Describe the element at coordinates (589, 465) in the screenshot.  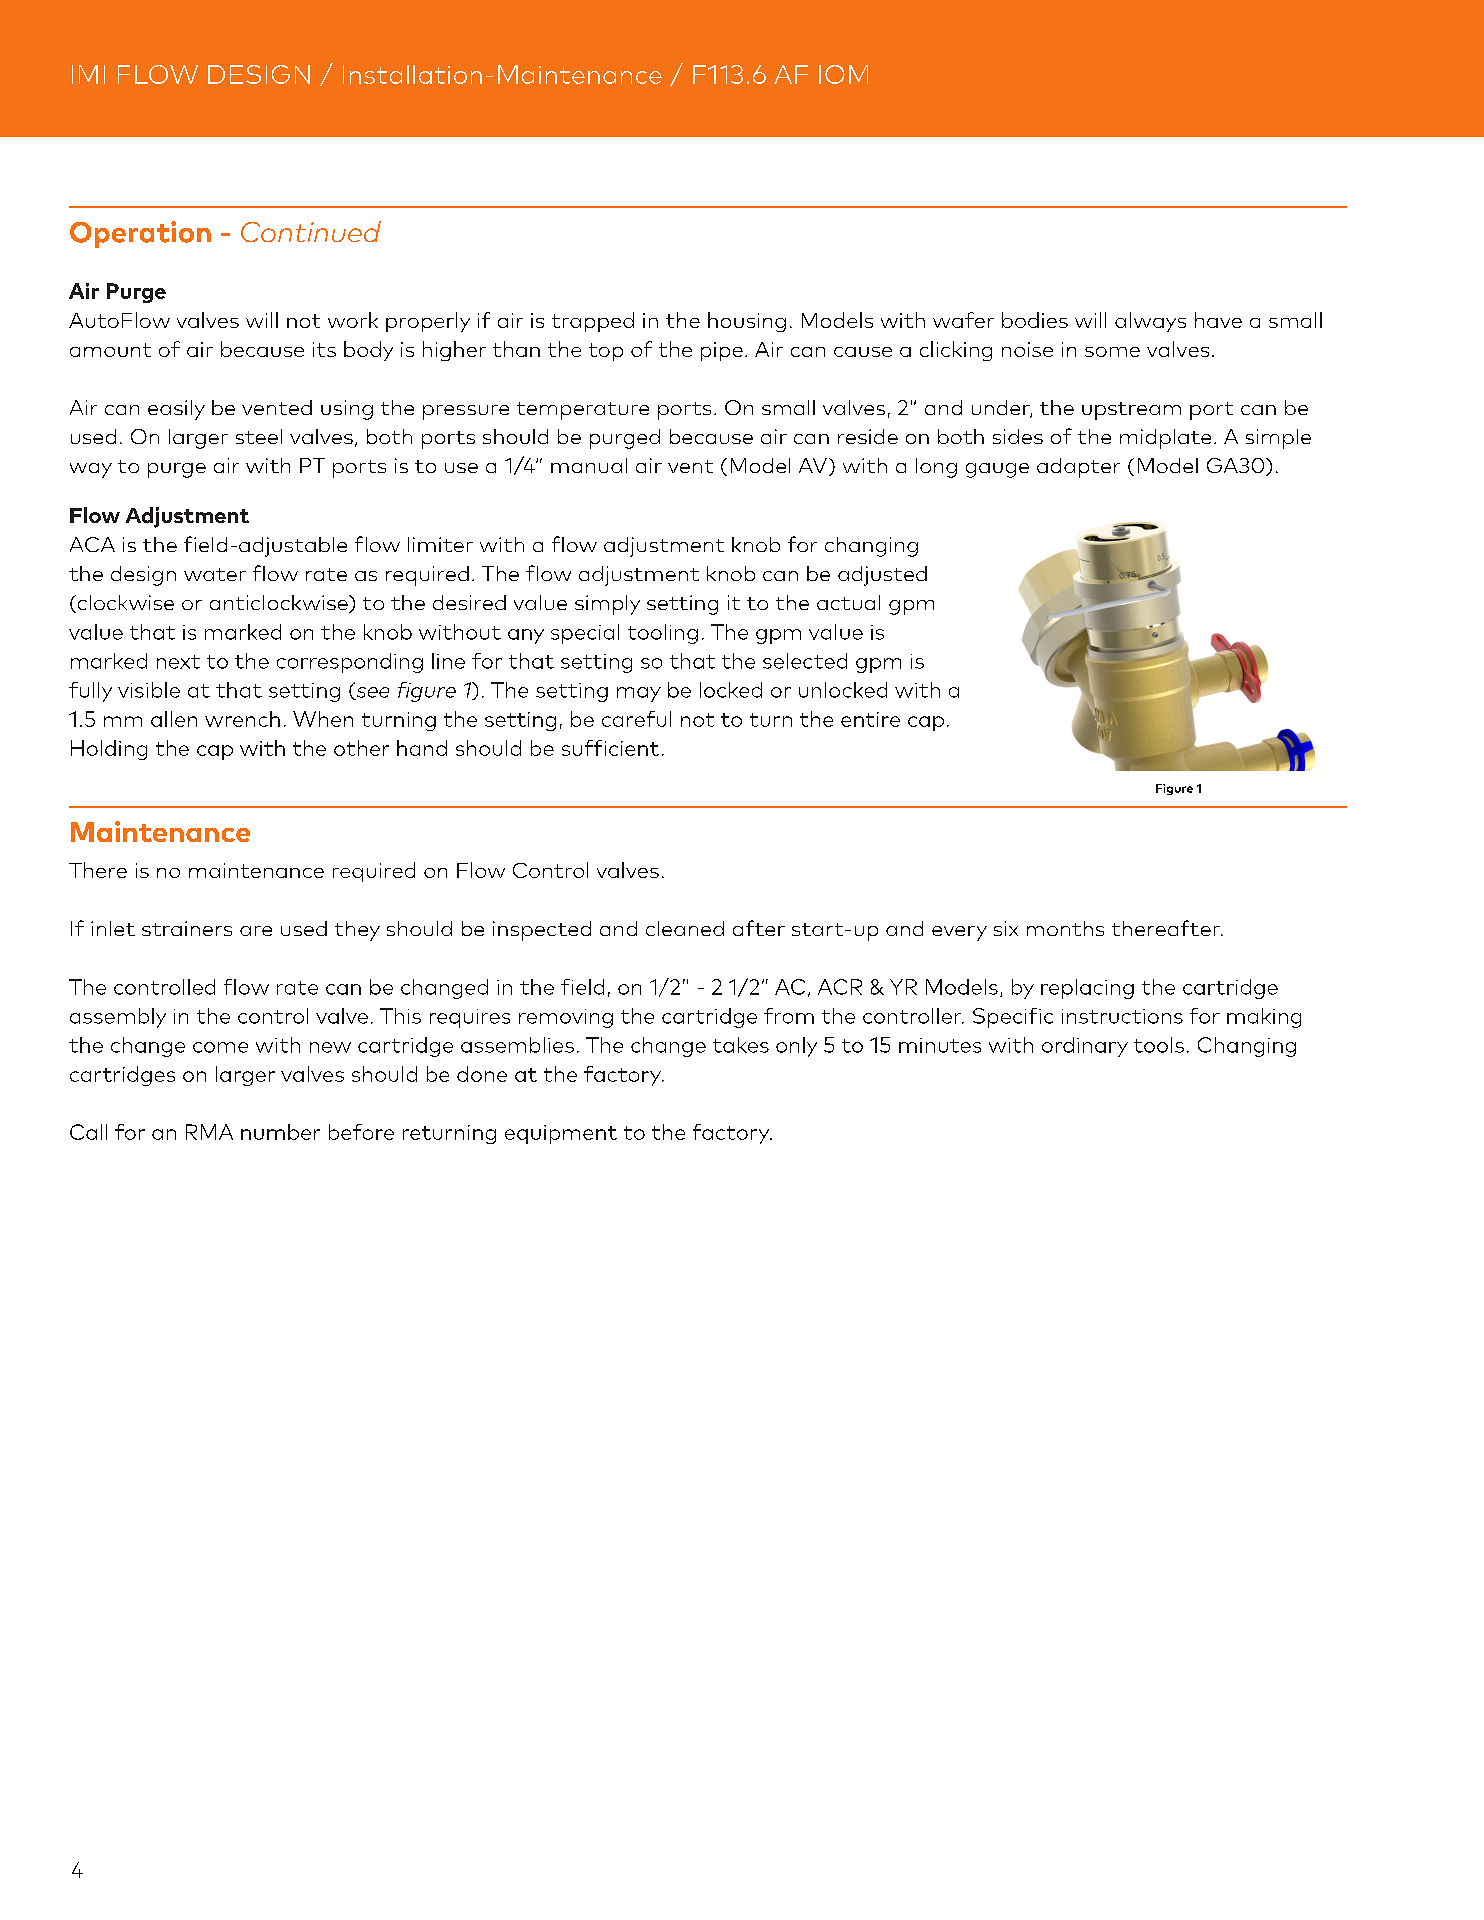
I see `manual` at that location.
